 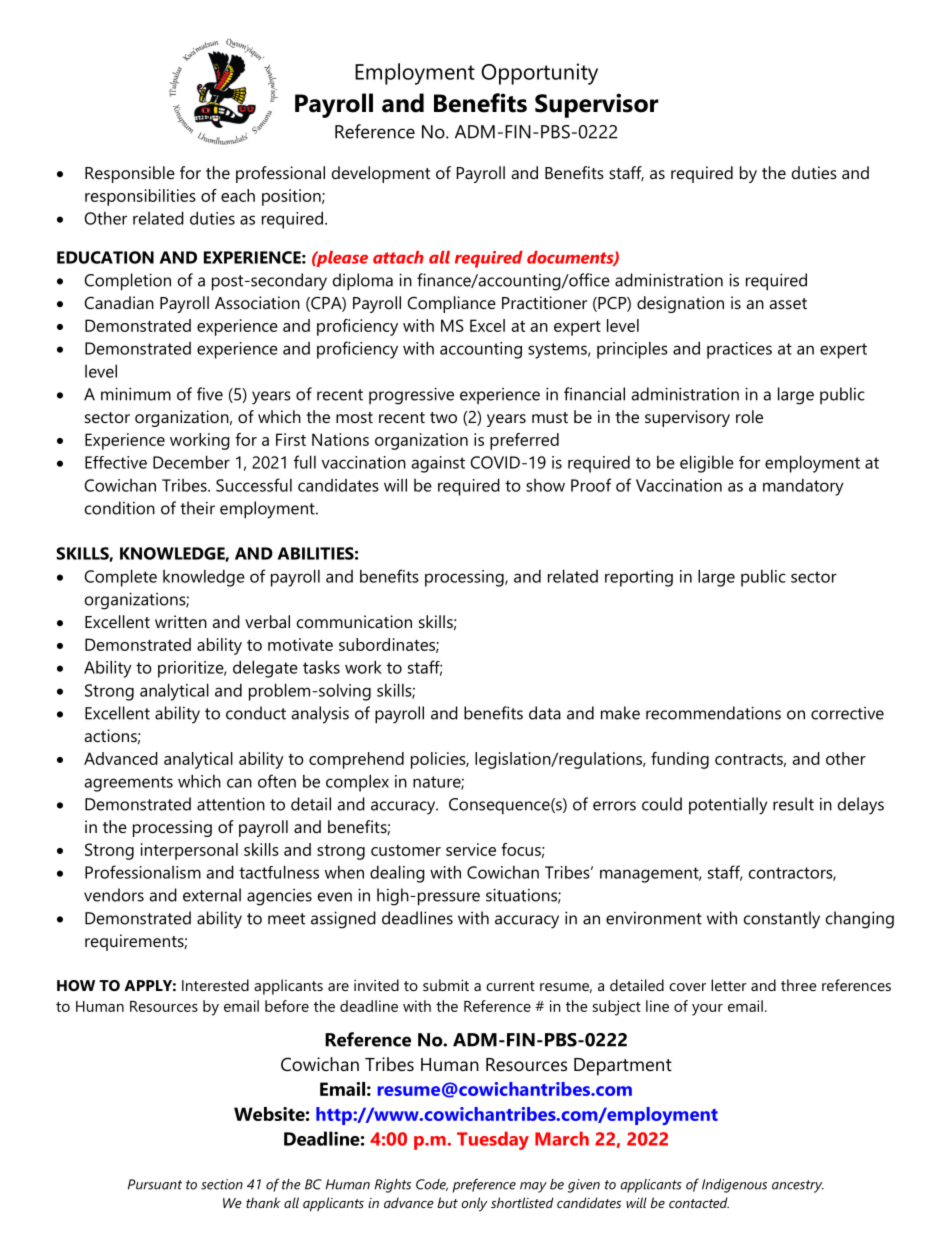 What do you see at coordinates (222, 1184) in the page?
I see `section` at bounding box center [222, 1184].
